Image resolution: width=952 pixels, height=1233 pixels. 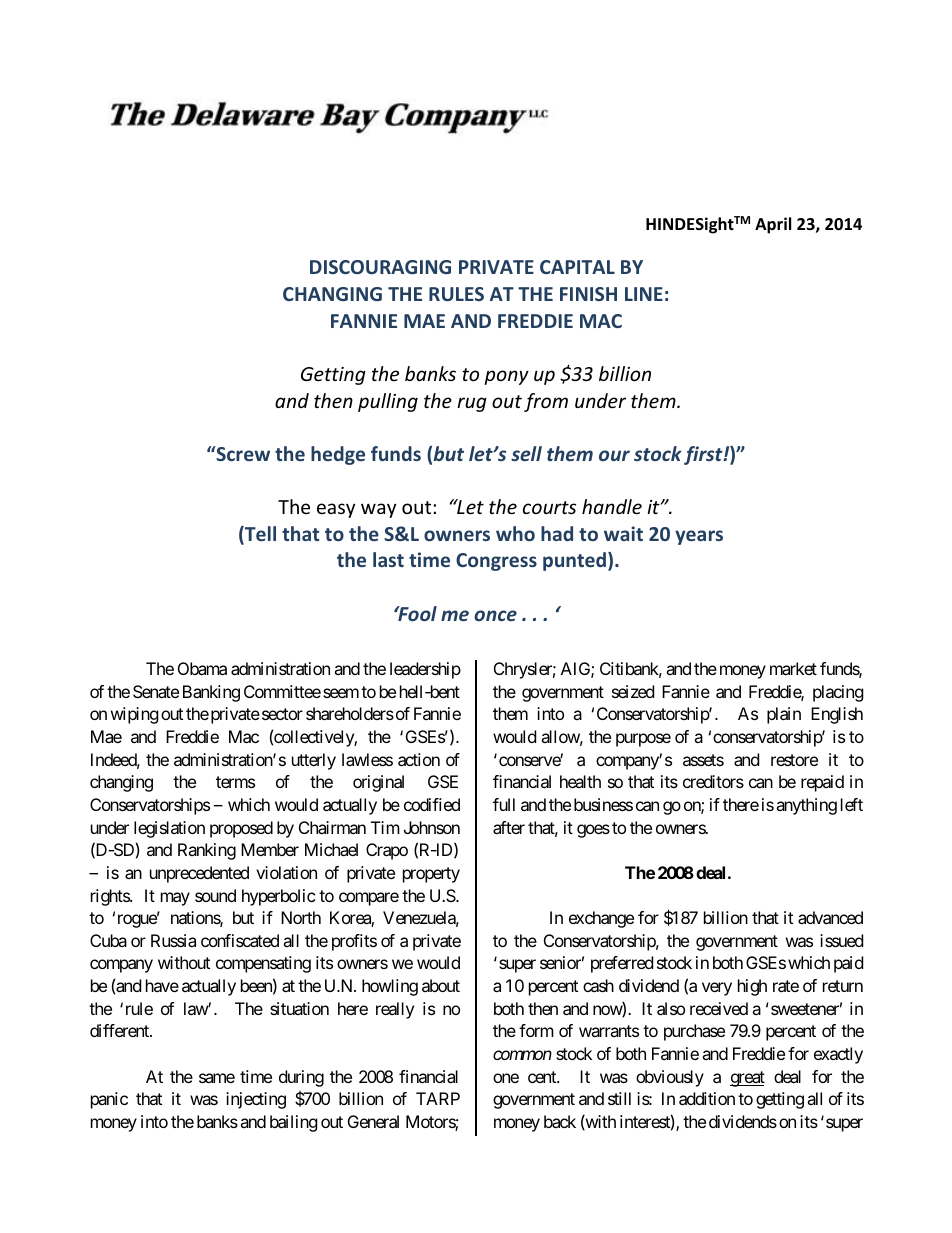 What do you see at coordinates (380, 267) in the page?
I see `DISCOURAGING` at bounding box center [380, 267].
